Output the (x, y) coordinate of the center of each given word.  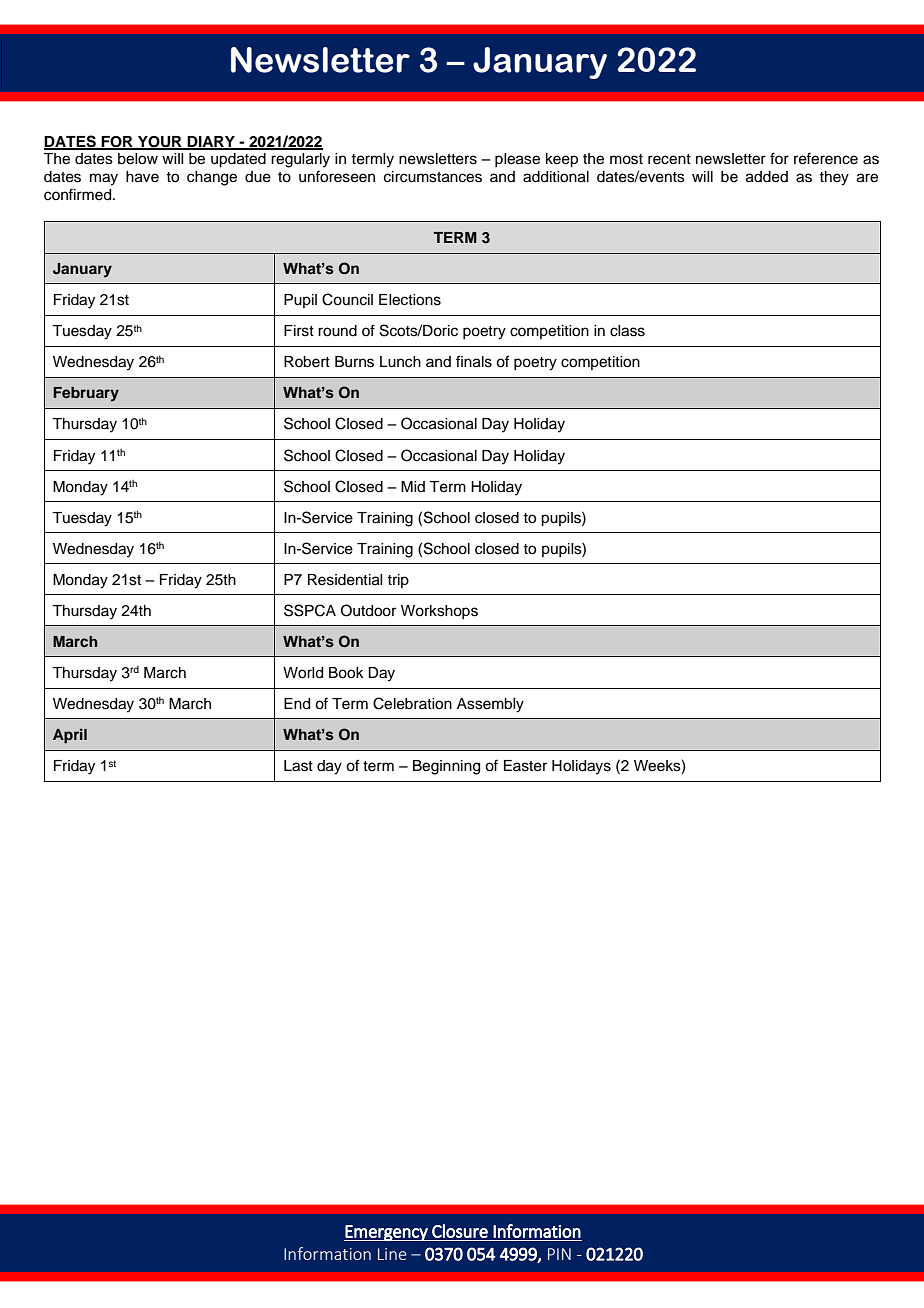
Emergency (387, 1233)
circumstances (433, 177)
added (767, 177)
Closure (460, 1231)
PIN (559, 1254)
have (142, 177)
